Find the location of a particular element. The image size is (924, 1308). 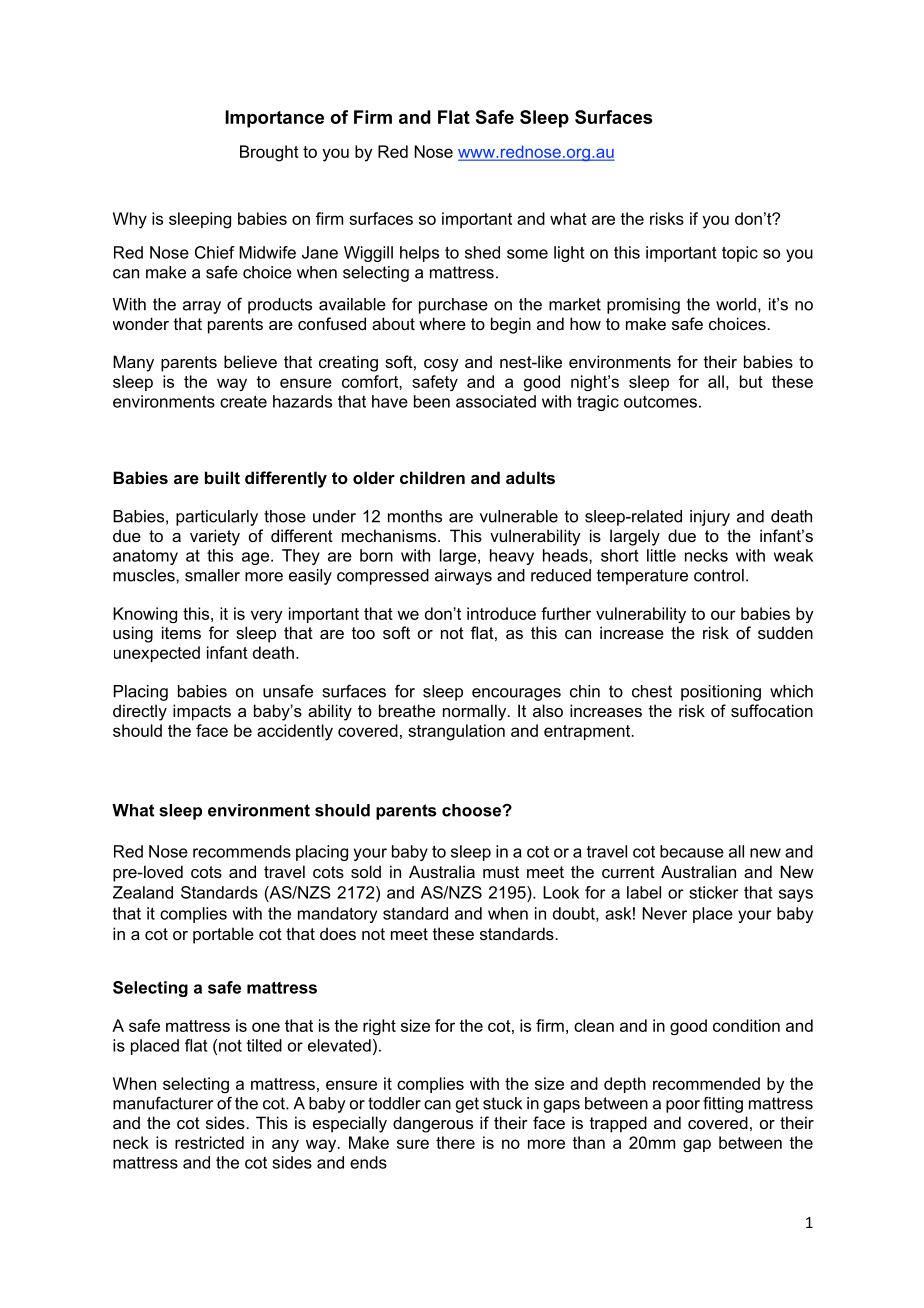

sudden is located at coordinates (785, 632).
